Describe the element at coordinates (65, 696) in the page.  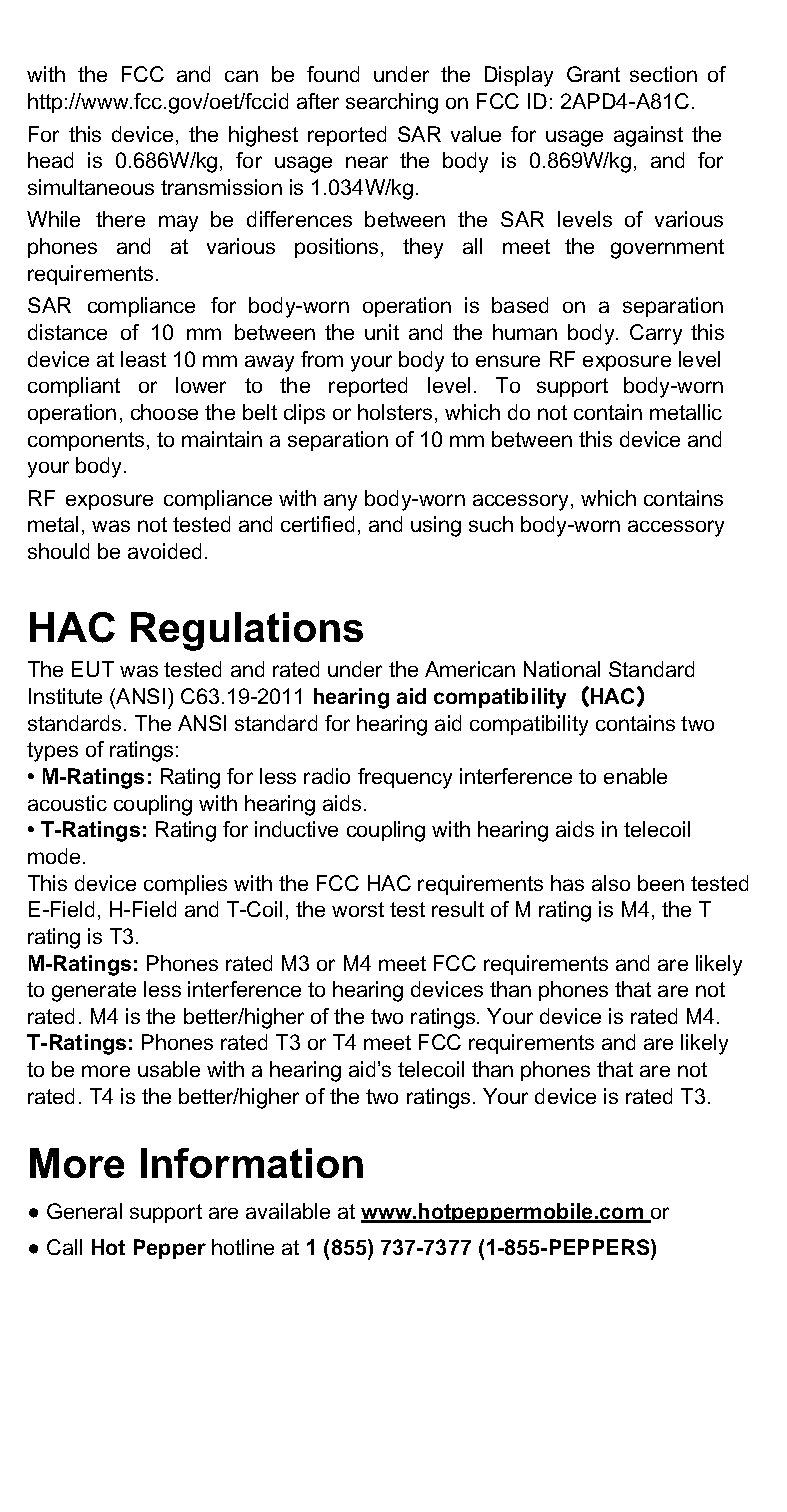
I see `Institute` at that location.
